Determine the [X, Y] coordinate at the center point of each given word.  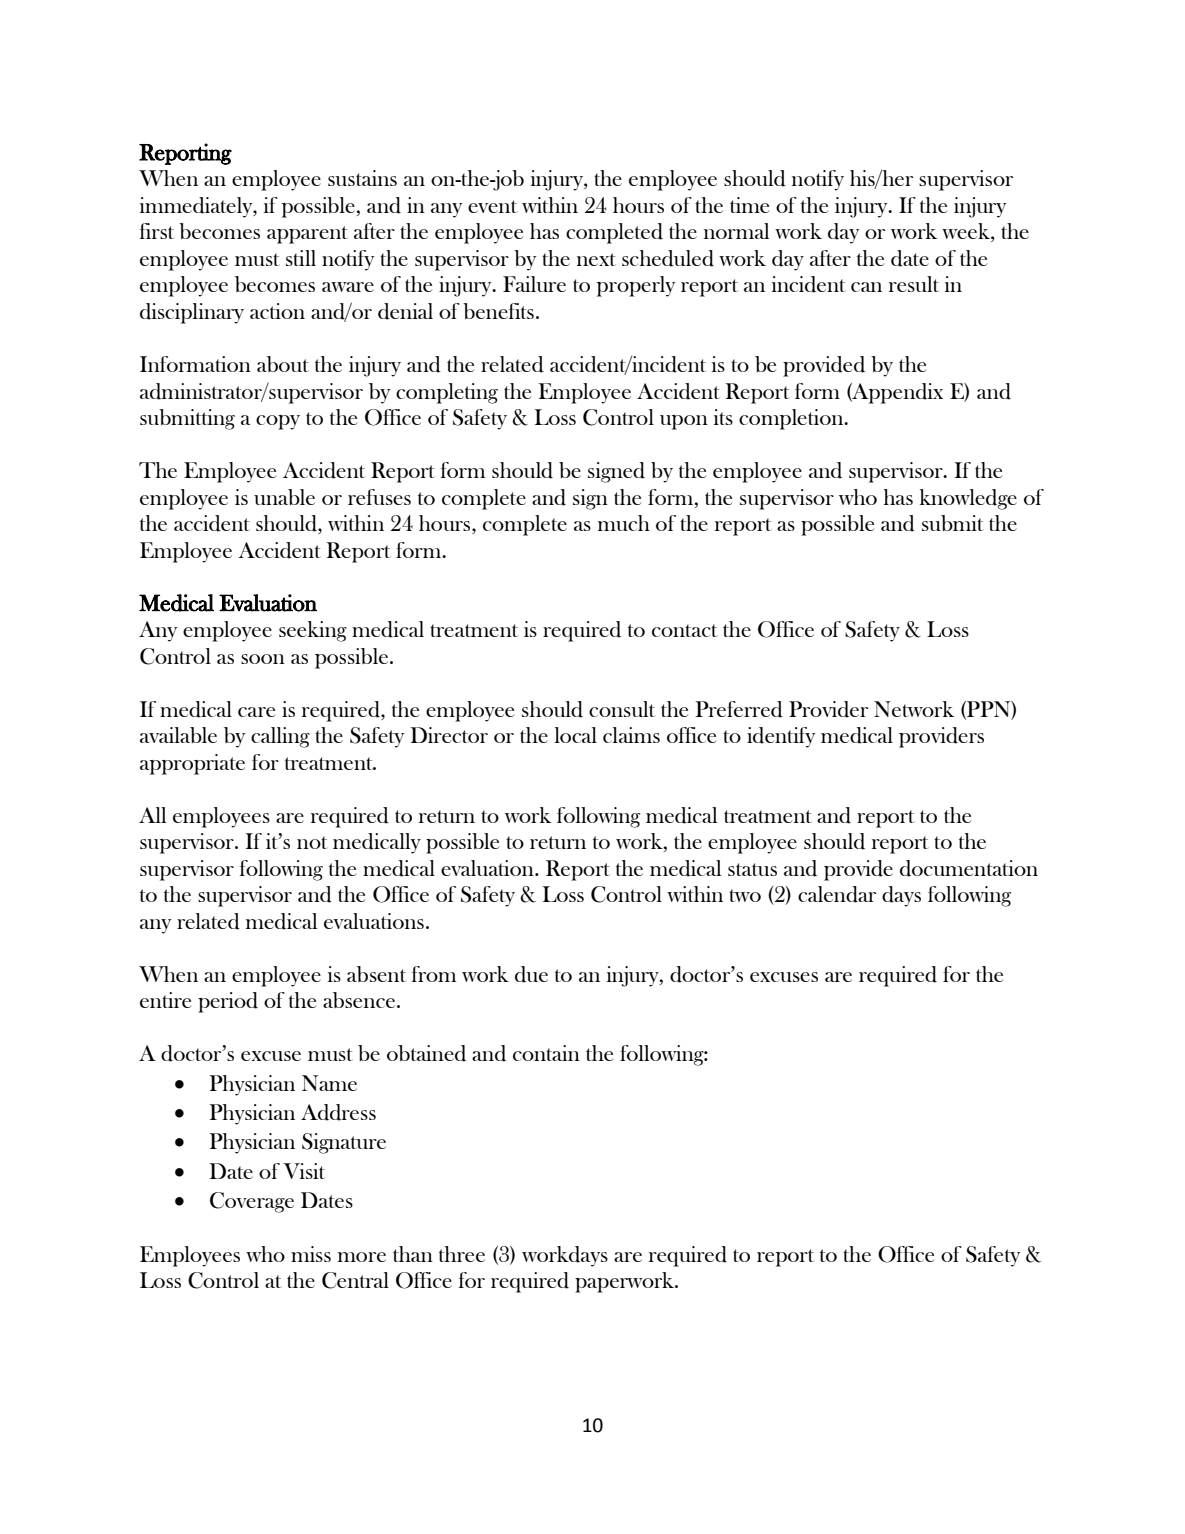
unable [284, 497]
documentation [969, 868]
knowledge [968, 499]
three [462, 1254]
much [624, 523]
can [866, 287]
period [228, 1002]
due [531, 974]
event [492, 206]
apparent [307, 235]
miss [311, 1254]
